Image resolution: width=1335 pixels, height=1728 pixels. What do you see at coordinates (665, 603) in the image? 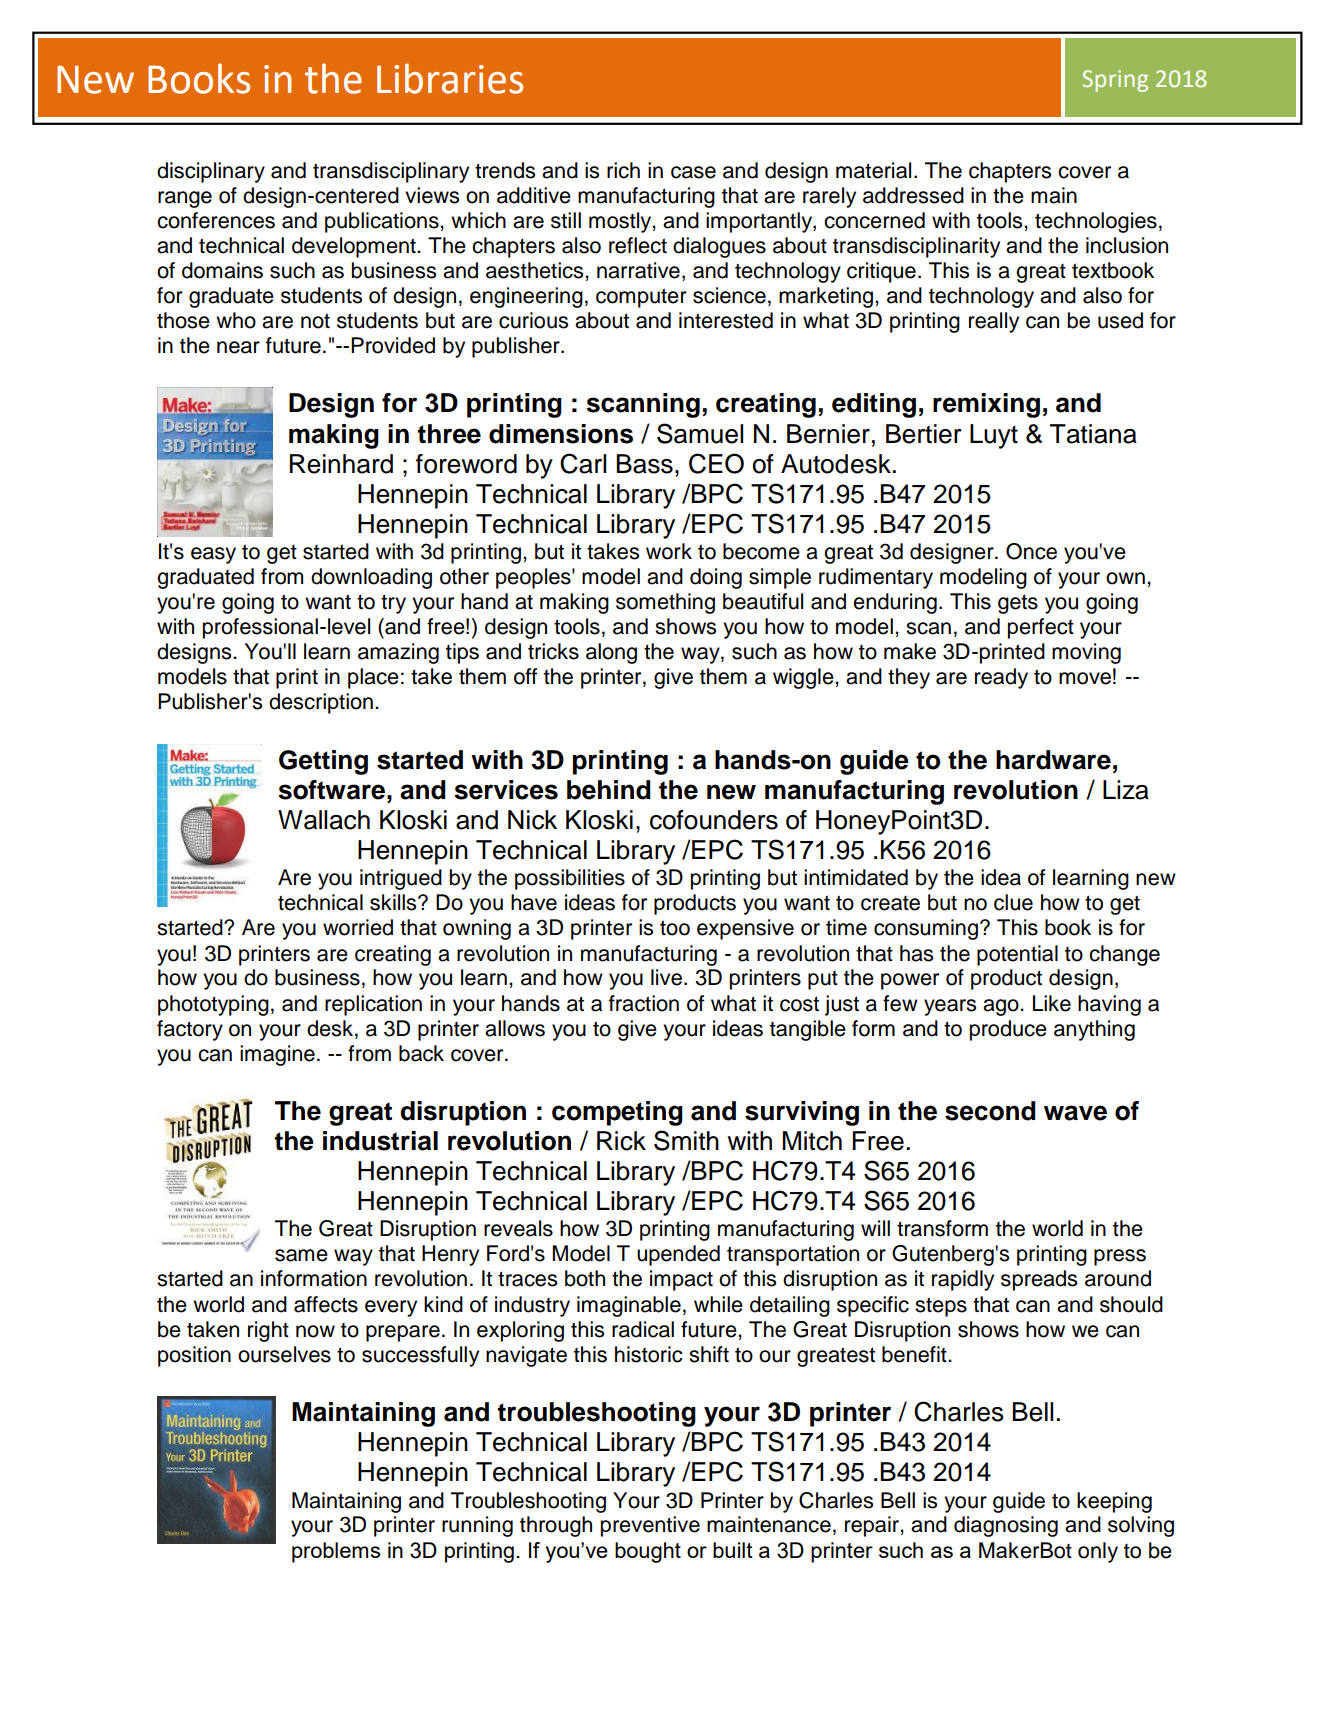
I see `something` at bounding box center [665, 603].
